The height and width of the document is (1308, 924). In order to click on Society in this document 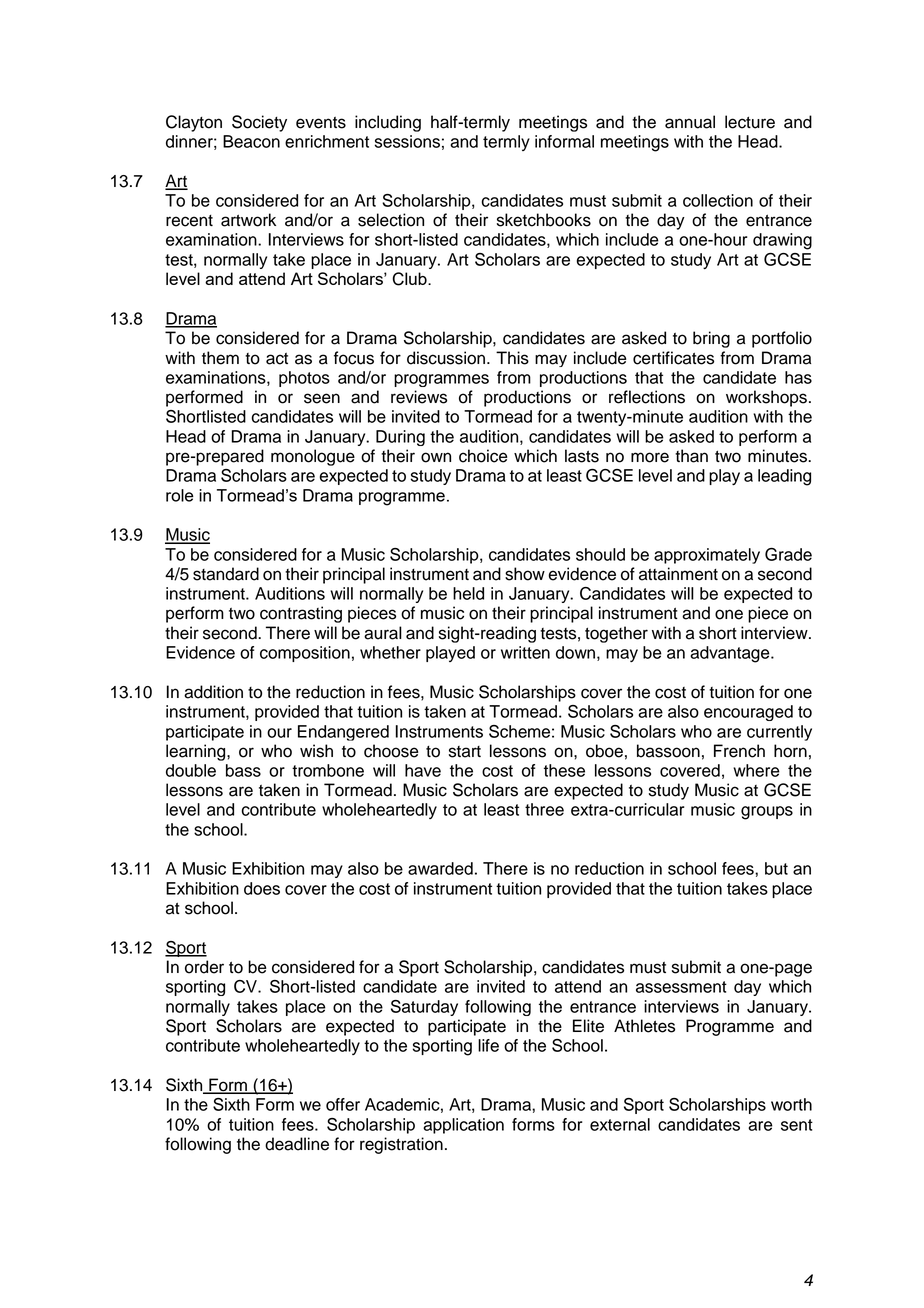, I will do `click(259, 123)`.
